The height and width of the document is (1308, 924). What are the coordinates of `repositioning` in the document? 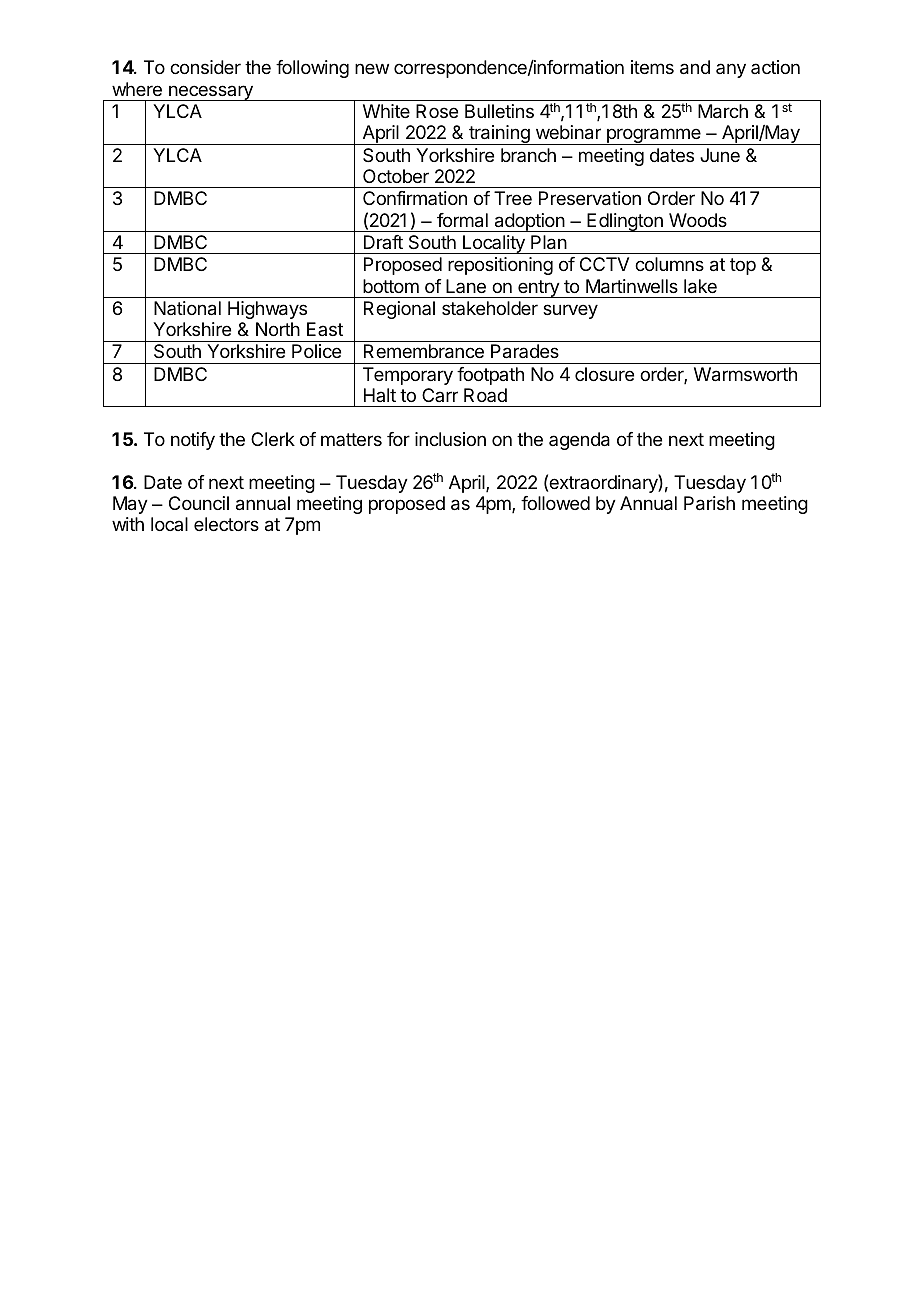 It's located at (500, 266).
